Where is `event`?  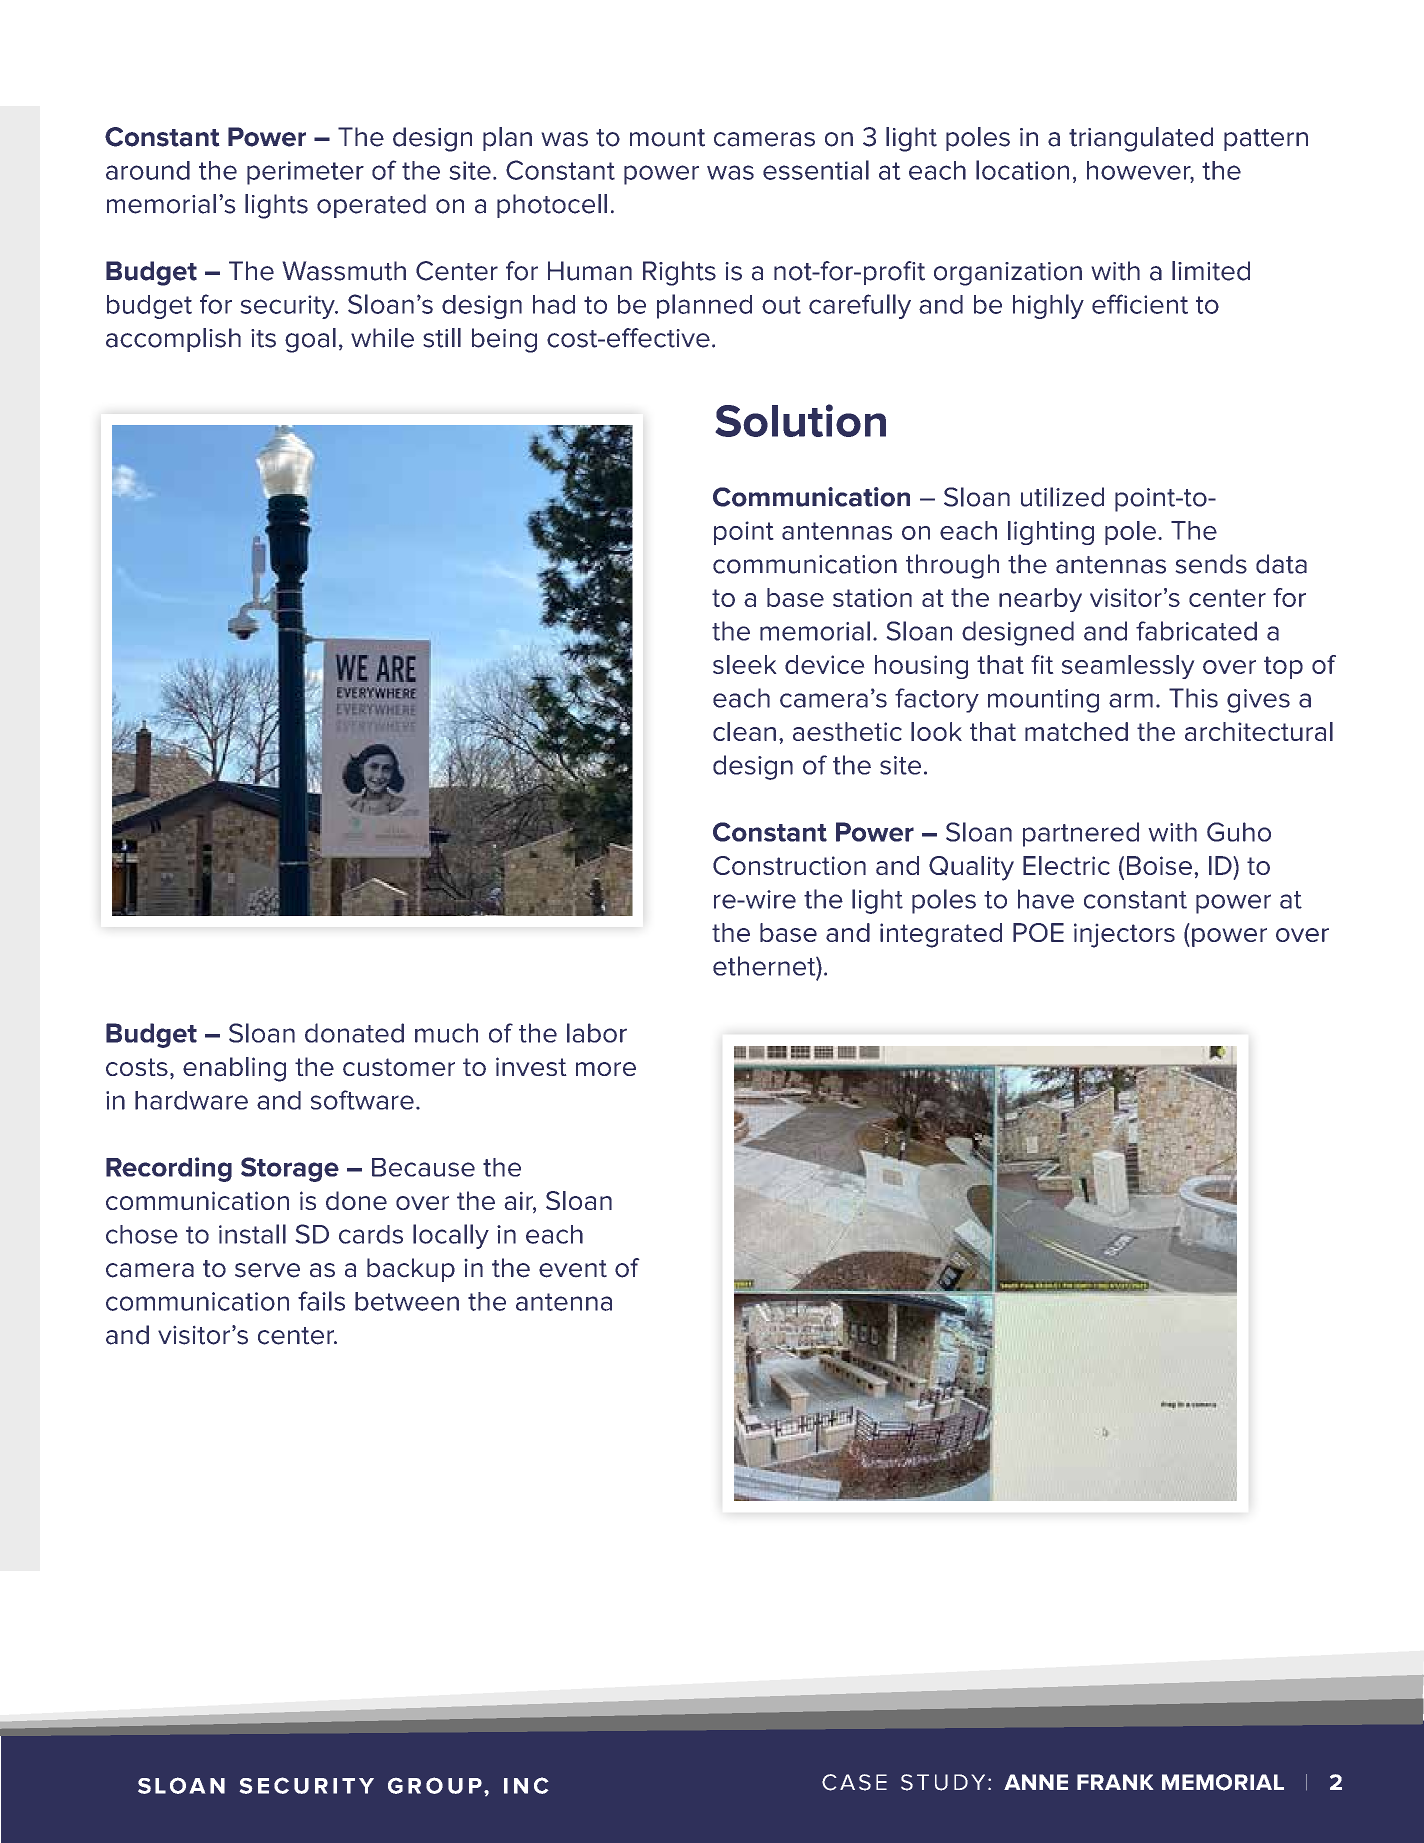 event is located at coordinates (573, 1269).
